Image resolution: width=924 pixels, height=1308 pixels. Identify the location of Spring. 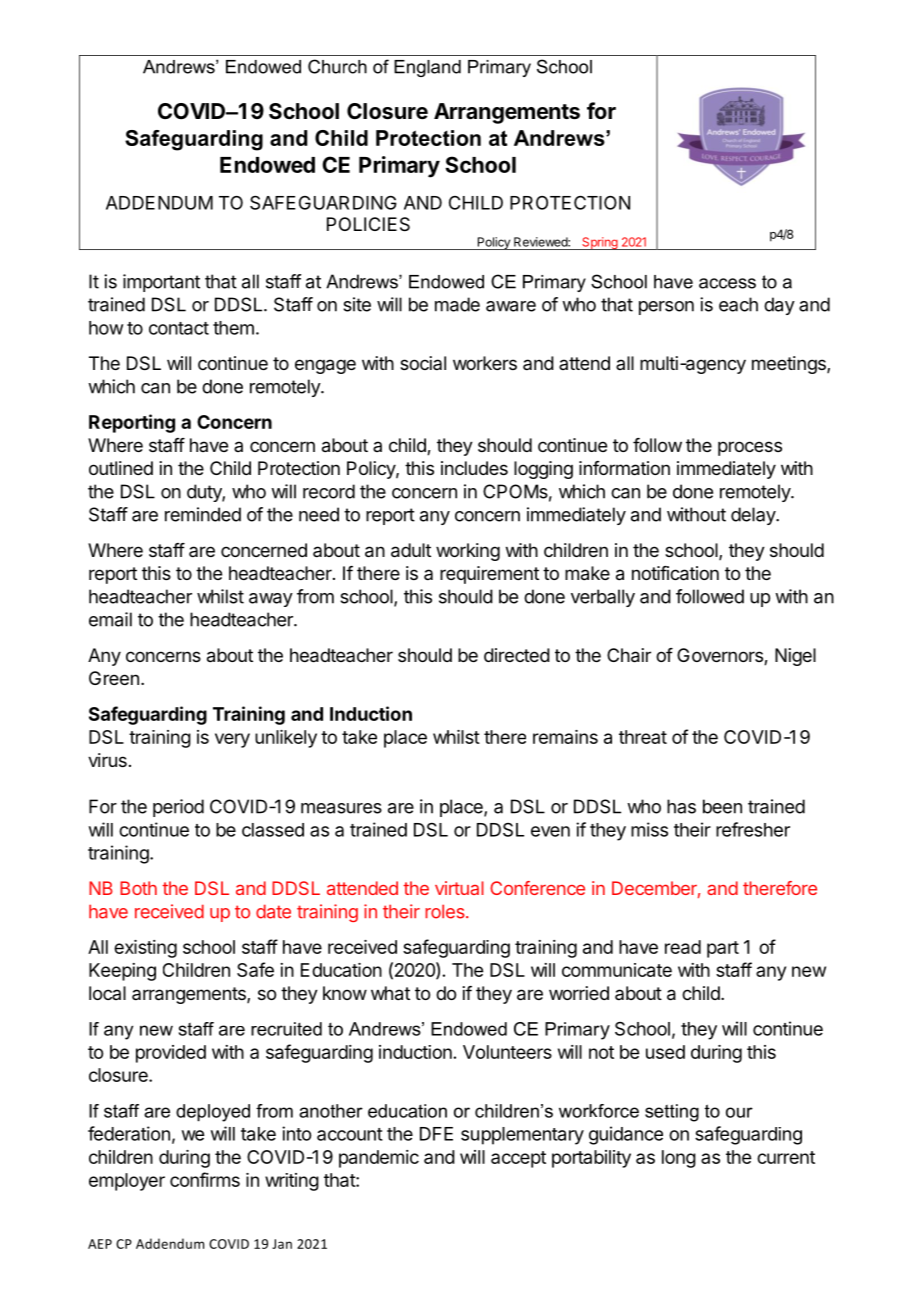
(600, 243).
